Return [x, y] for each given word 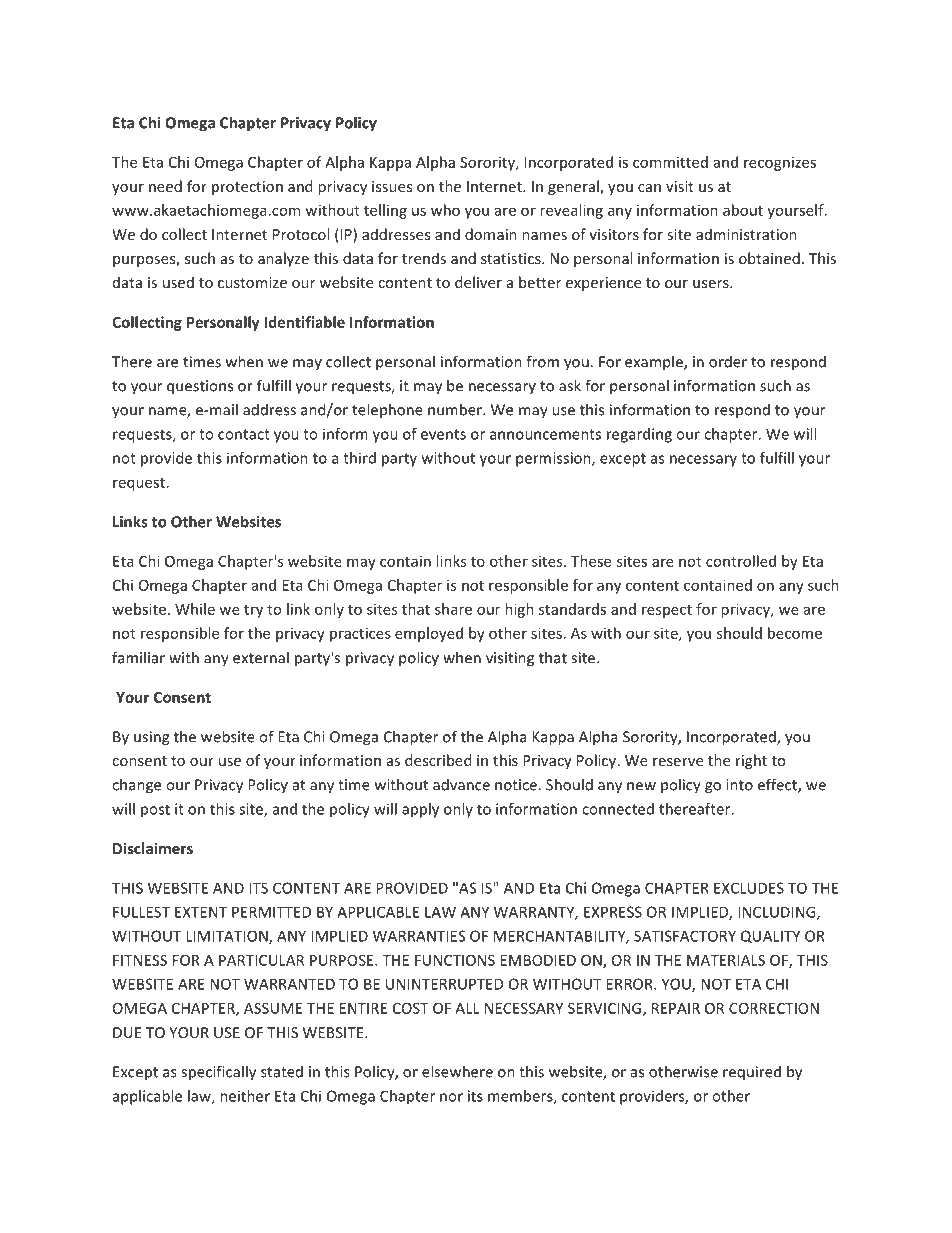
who [445, 210]
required [752, 1073]
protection [247, 188]
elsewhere [457, 1071]
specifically [218, 1073]
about [743, 210]
